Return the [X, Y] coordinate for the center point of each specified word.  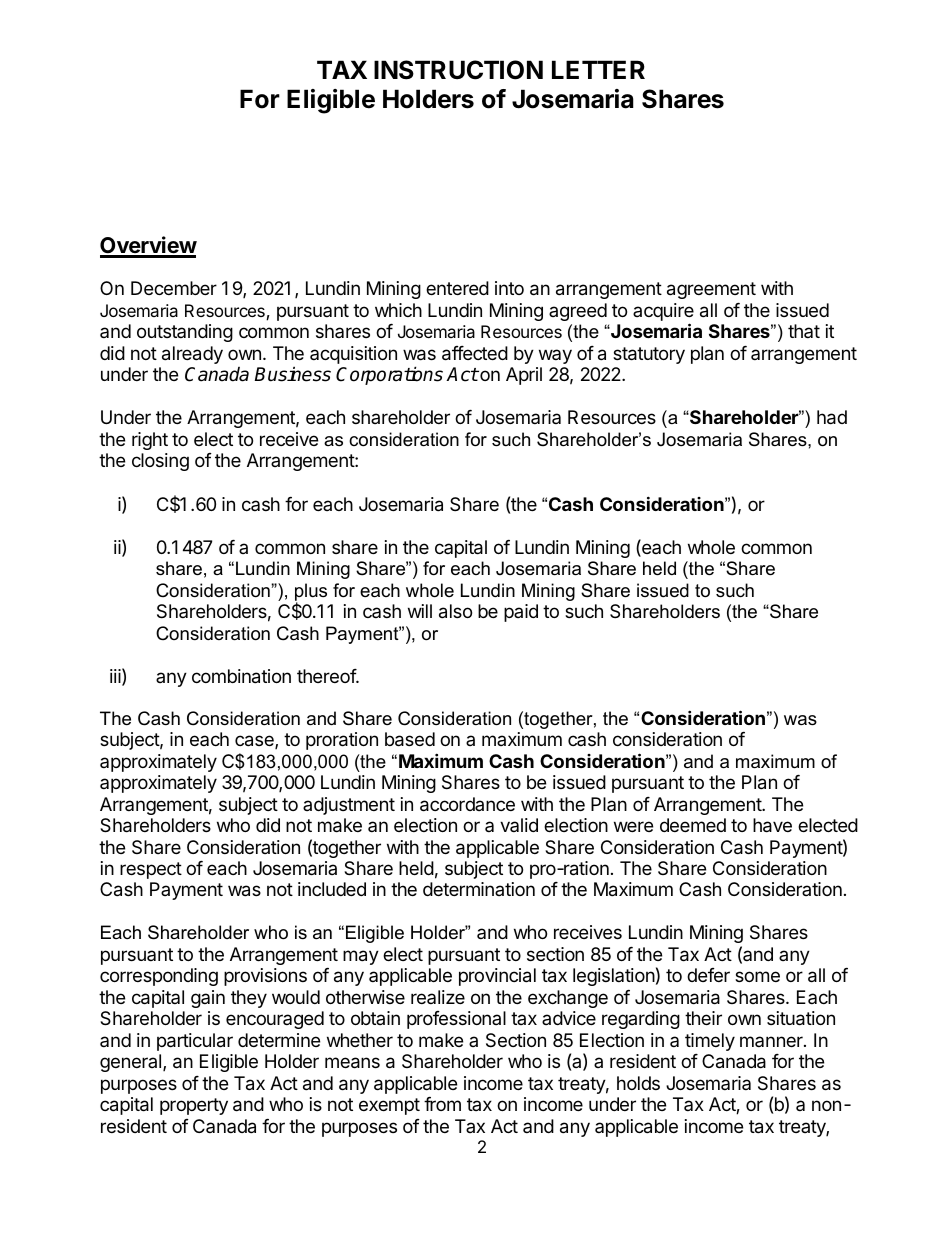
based [410, 739]
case [255, 742]
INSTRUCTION [458, 70]
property [194, 1106]
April [524, 376]
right [150, 441]
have [772, 825]
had [832, 417]
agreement [711, 290]
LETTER [598, 69]
